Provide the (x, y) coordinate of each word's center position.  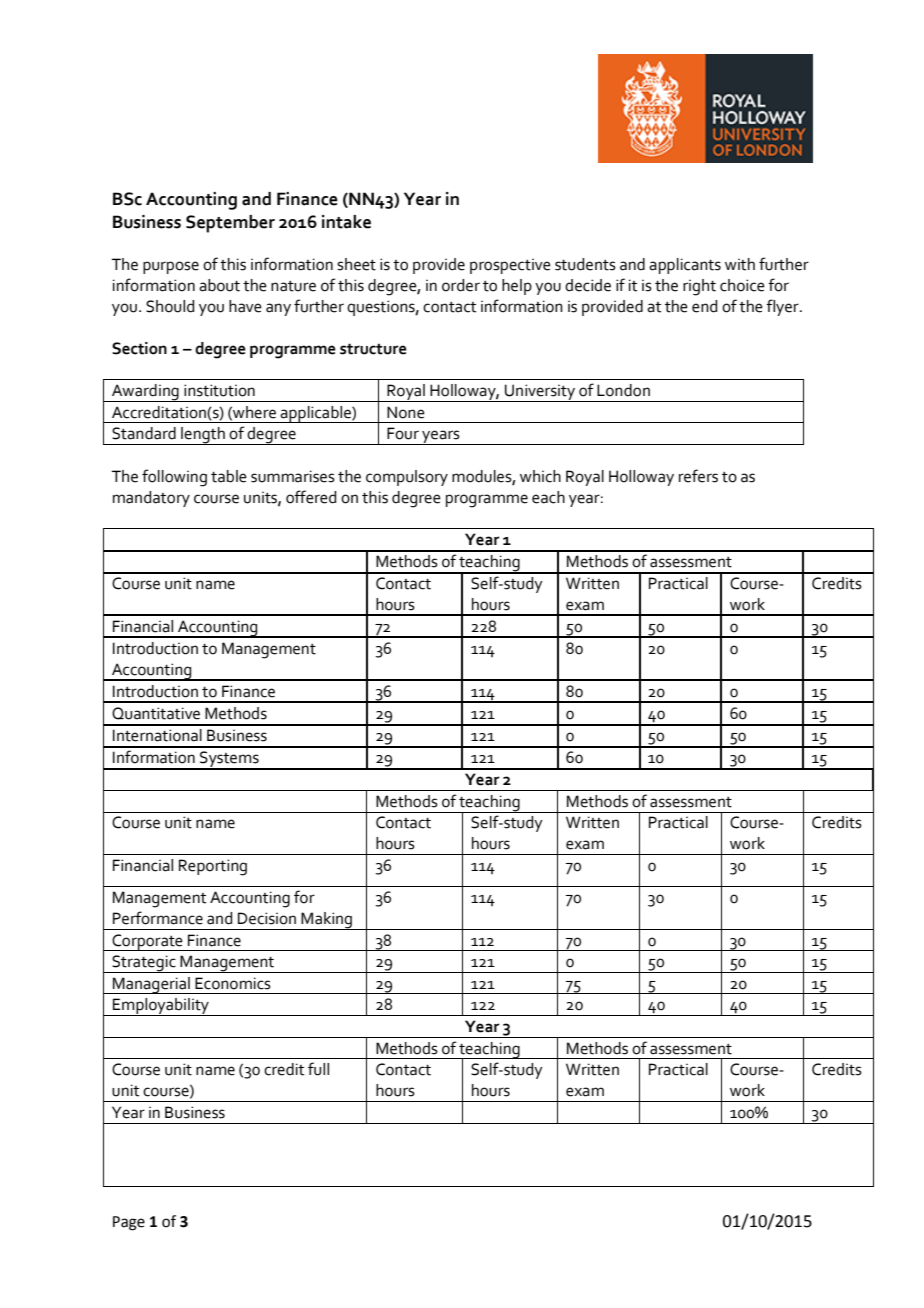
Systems (229, 760)
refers (698, 476)
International (157, 735)
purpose (171, 267)
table (229, 476)
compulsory (407, 478)
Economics (233, 983)
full (318, 1069)
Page (129, 1223)
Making (327, 921)
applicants (685, 266)
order (461, 285)
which (540, 476)
